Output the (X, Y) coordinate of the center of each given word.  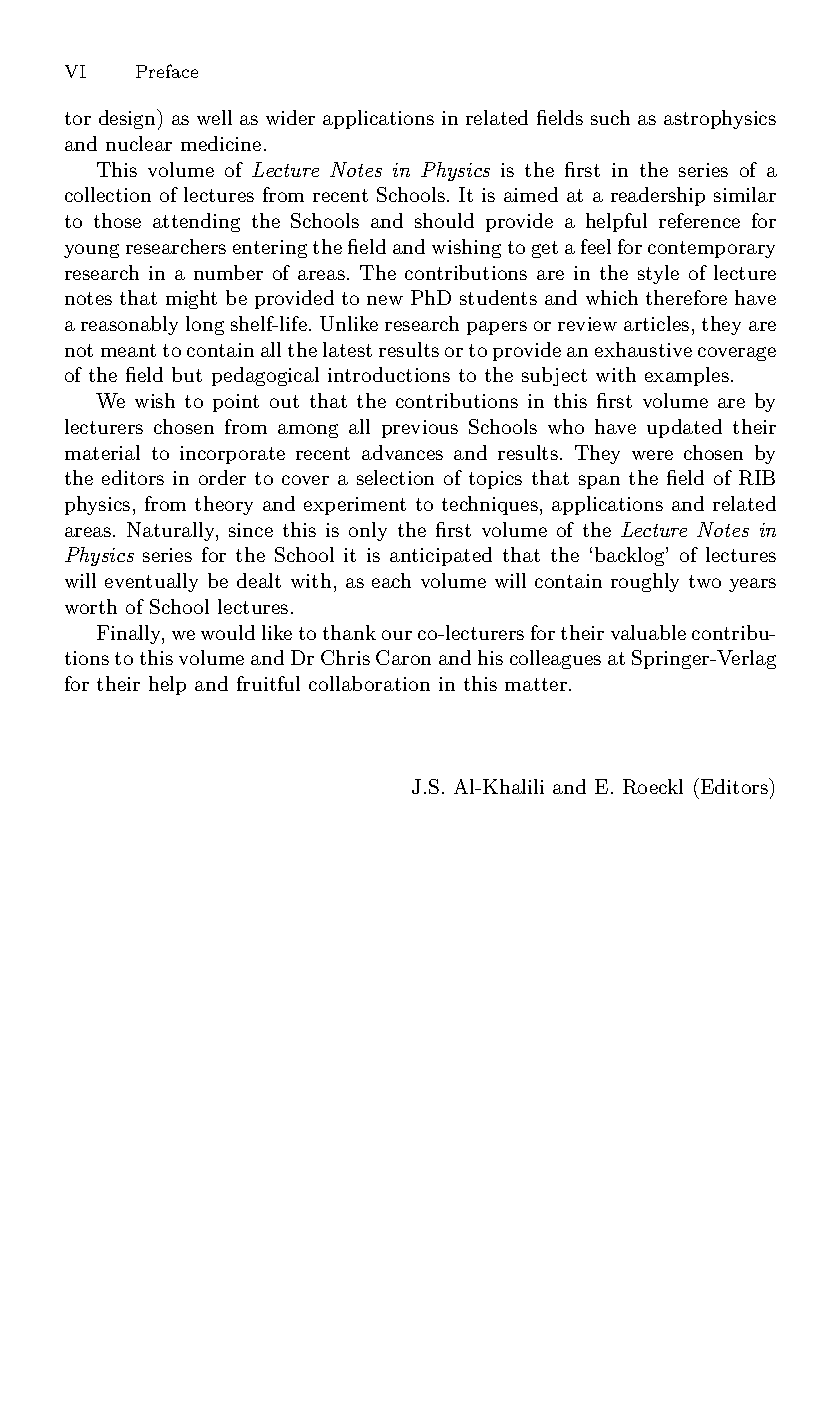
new (385, 300)
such (610, 117)
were (652, 455)
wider (290, 117)
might (191, 299)
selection (395, 477)
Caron (403, 657)
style (658, 274)
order (222, 477)
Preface (167, 71)
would (228, 632)
